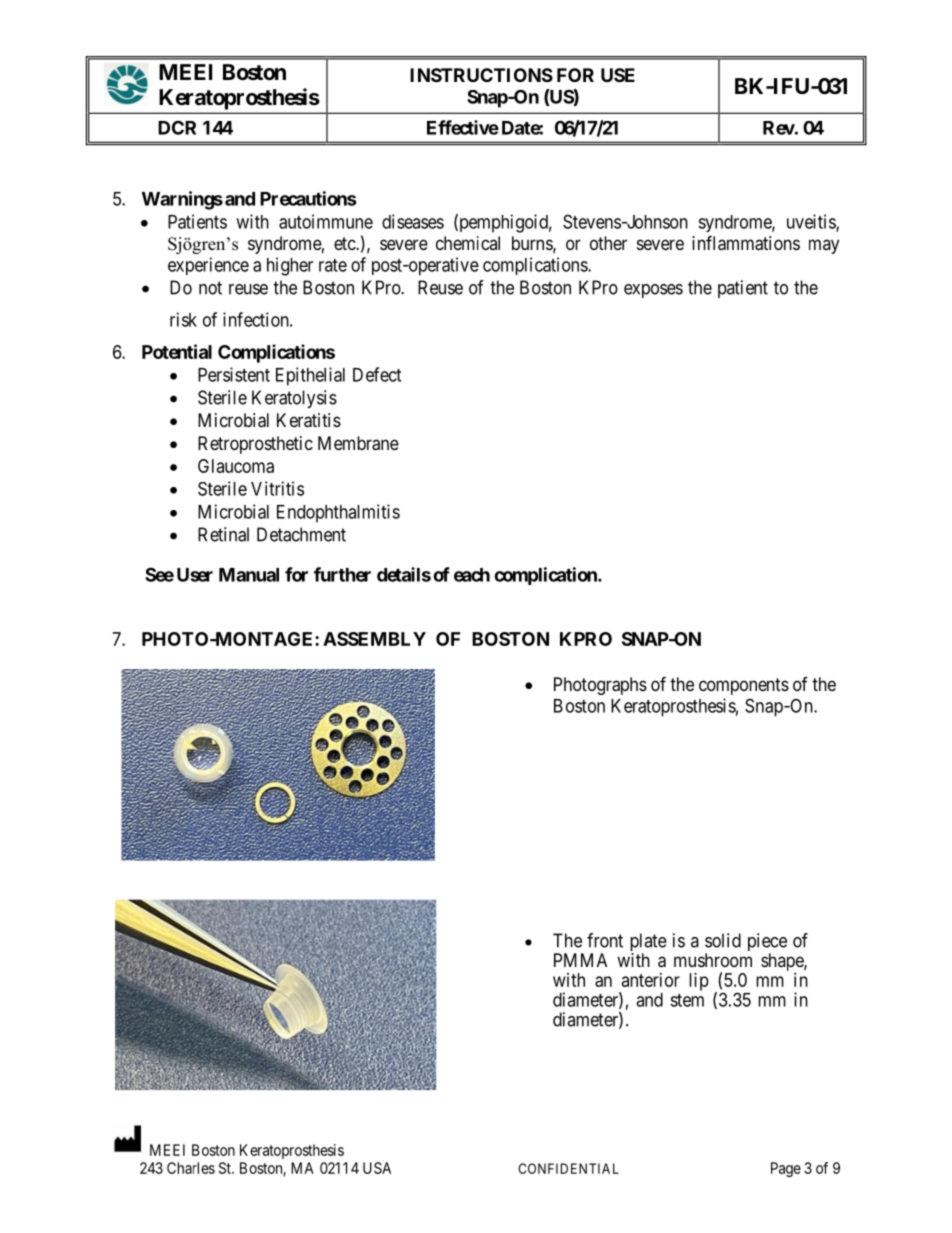  What do you see at coordinates (481, 75) in the image?
I see `INSTRUCTIONS` at bounding box center [481, 75].
